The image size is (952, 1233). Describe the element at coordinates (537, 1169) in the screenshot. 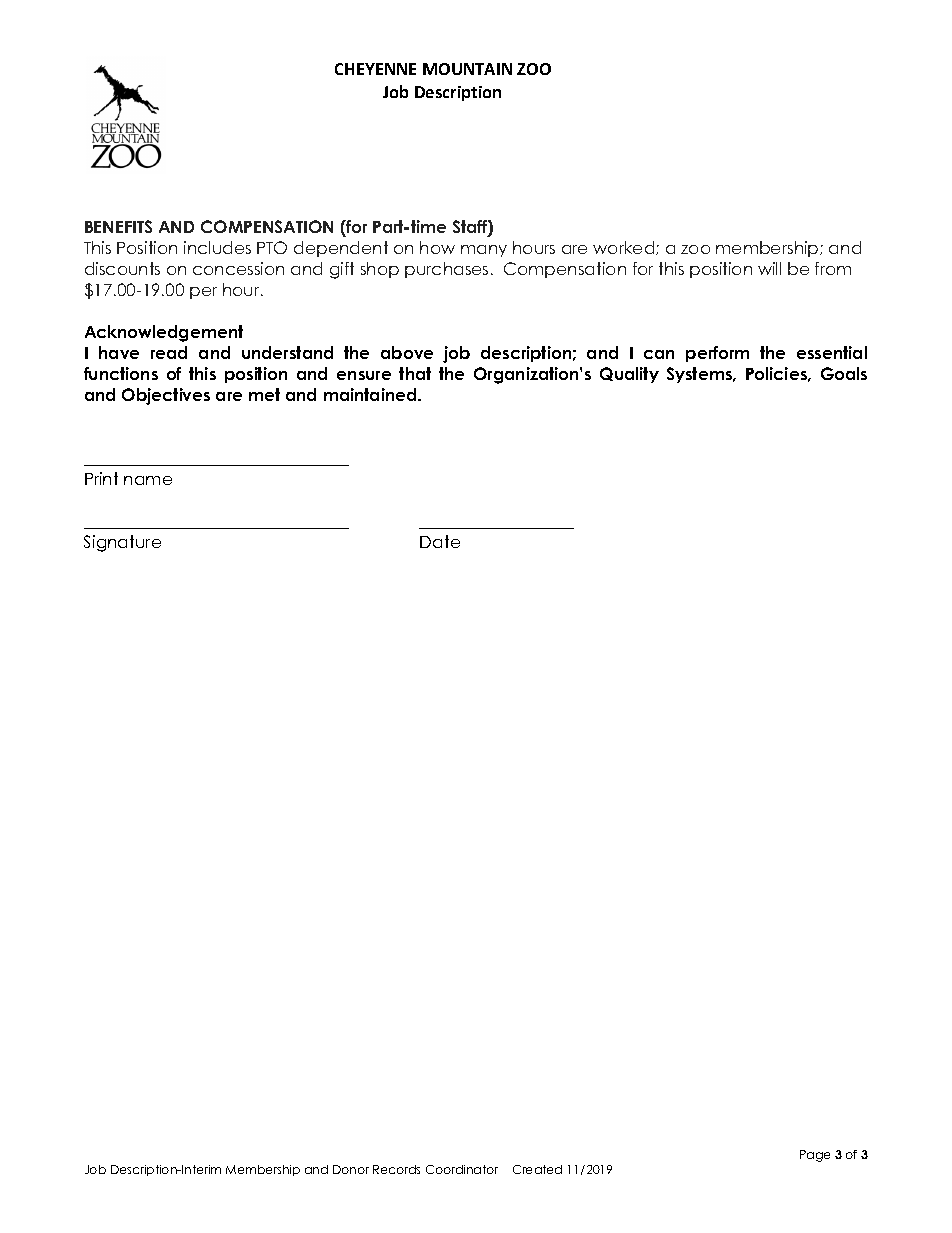

I see `Created` at that location.
